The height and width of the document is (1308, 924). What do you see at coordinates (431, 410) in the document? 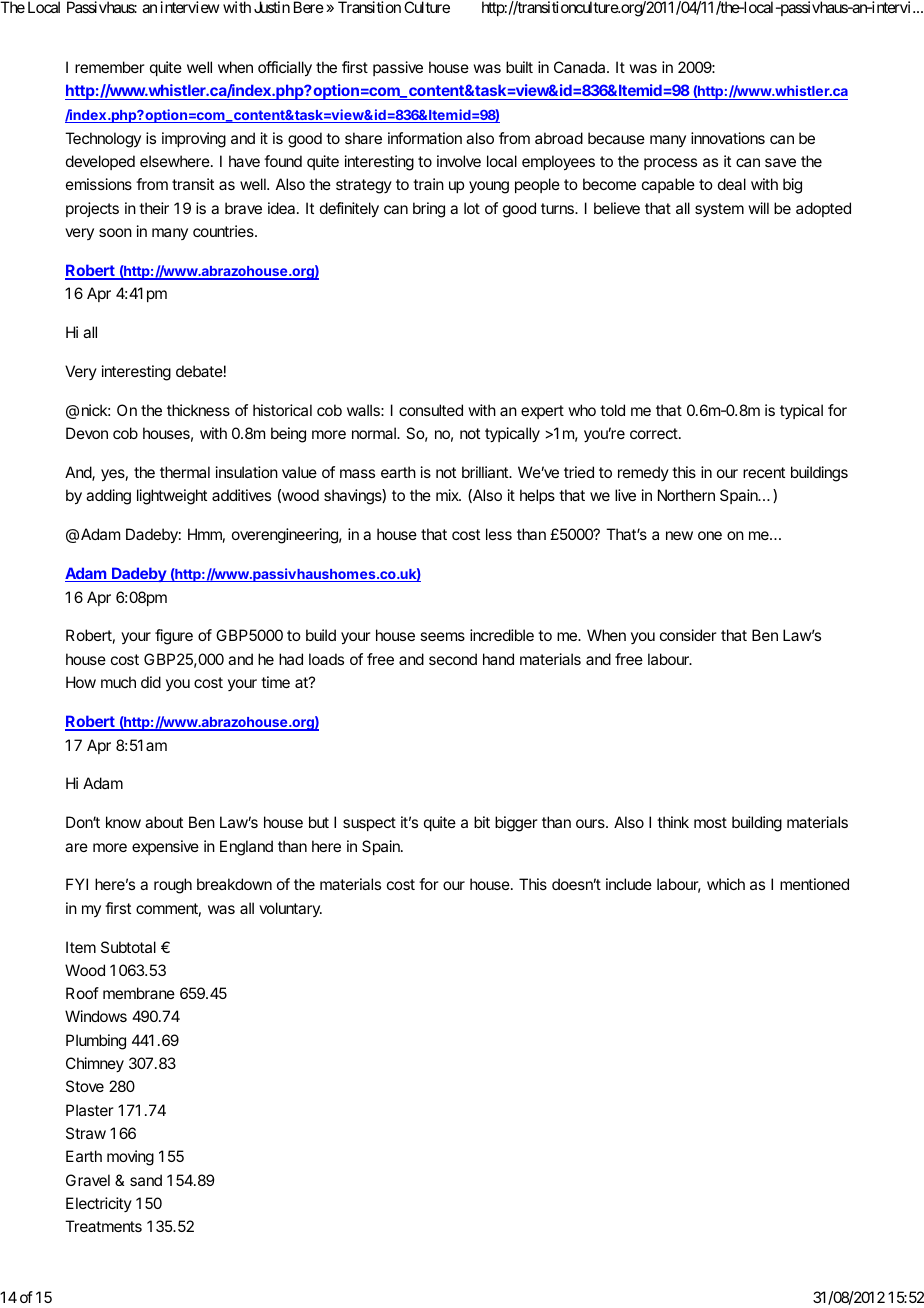
I see `consulted` at bounding box center [431, 410].
